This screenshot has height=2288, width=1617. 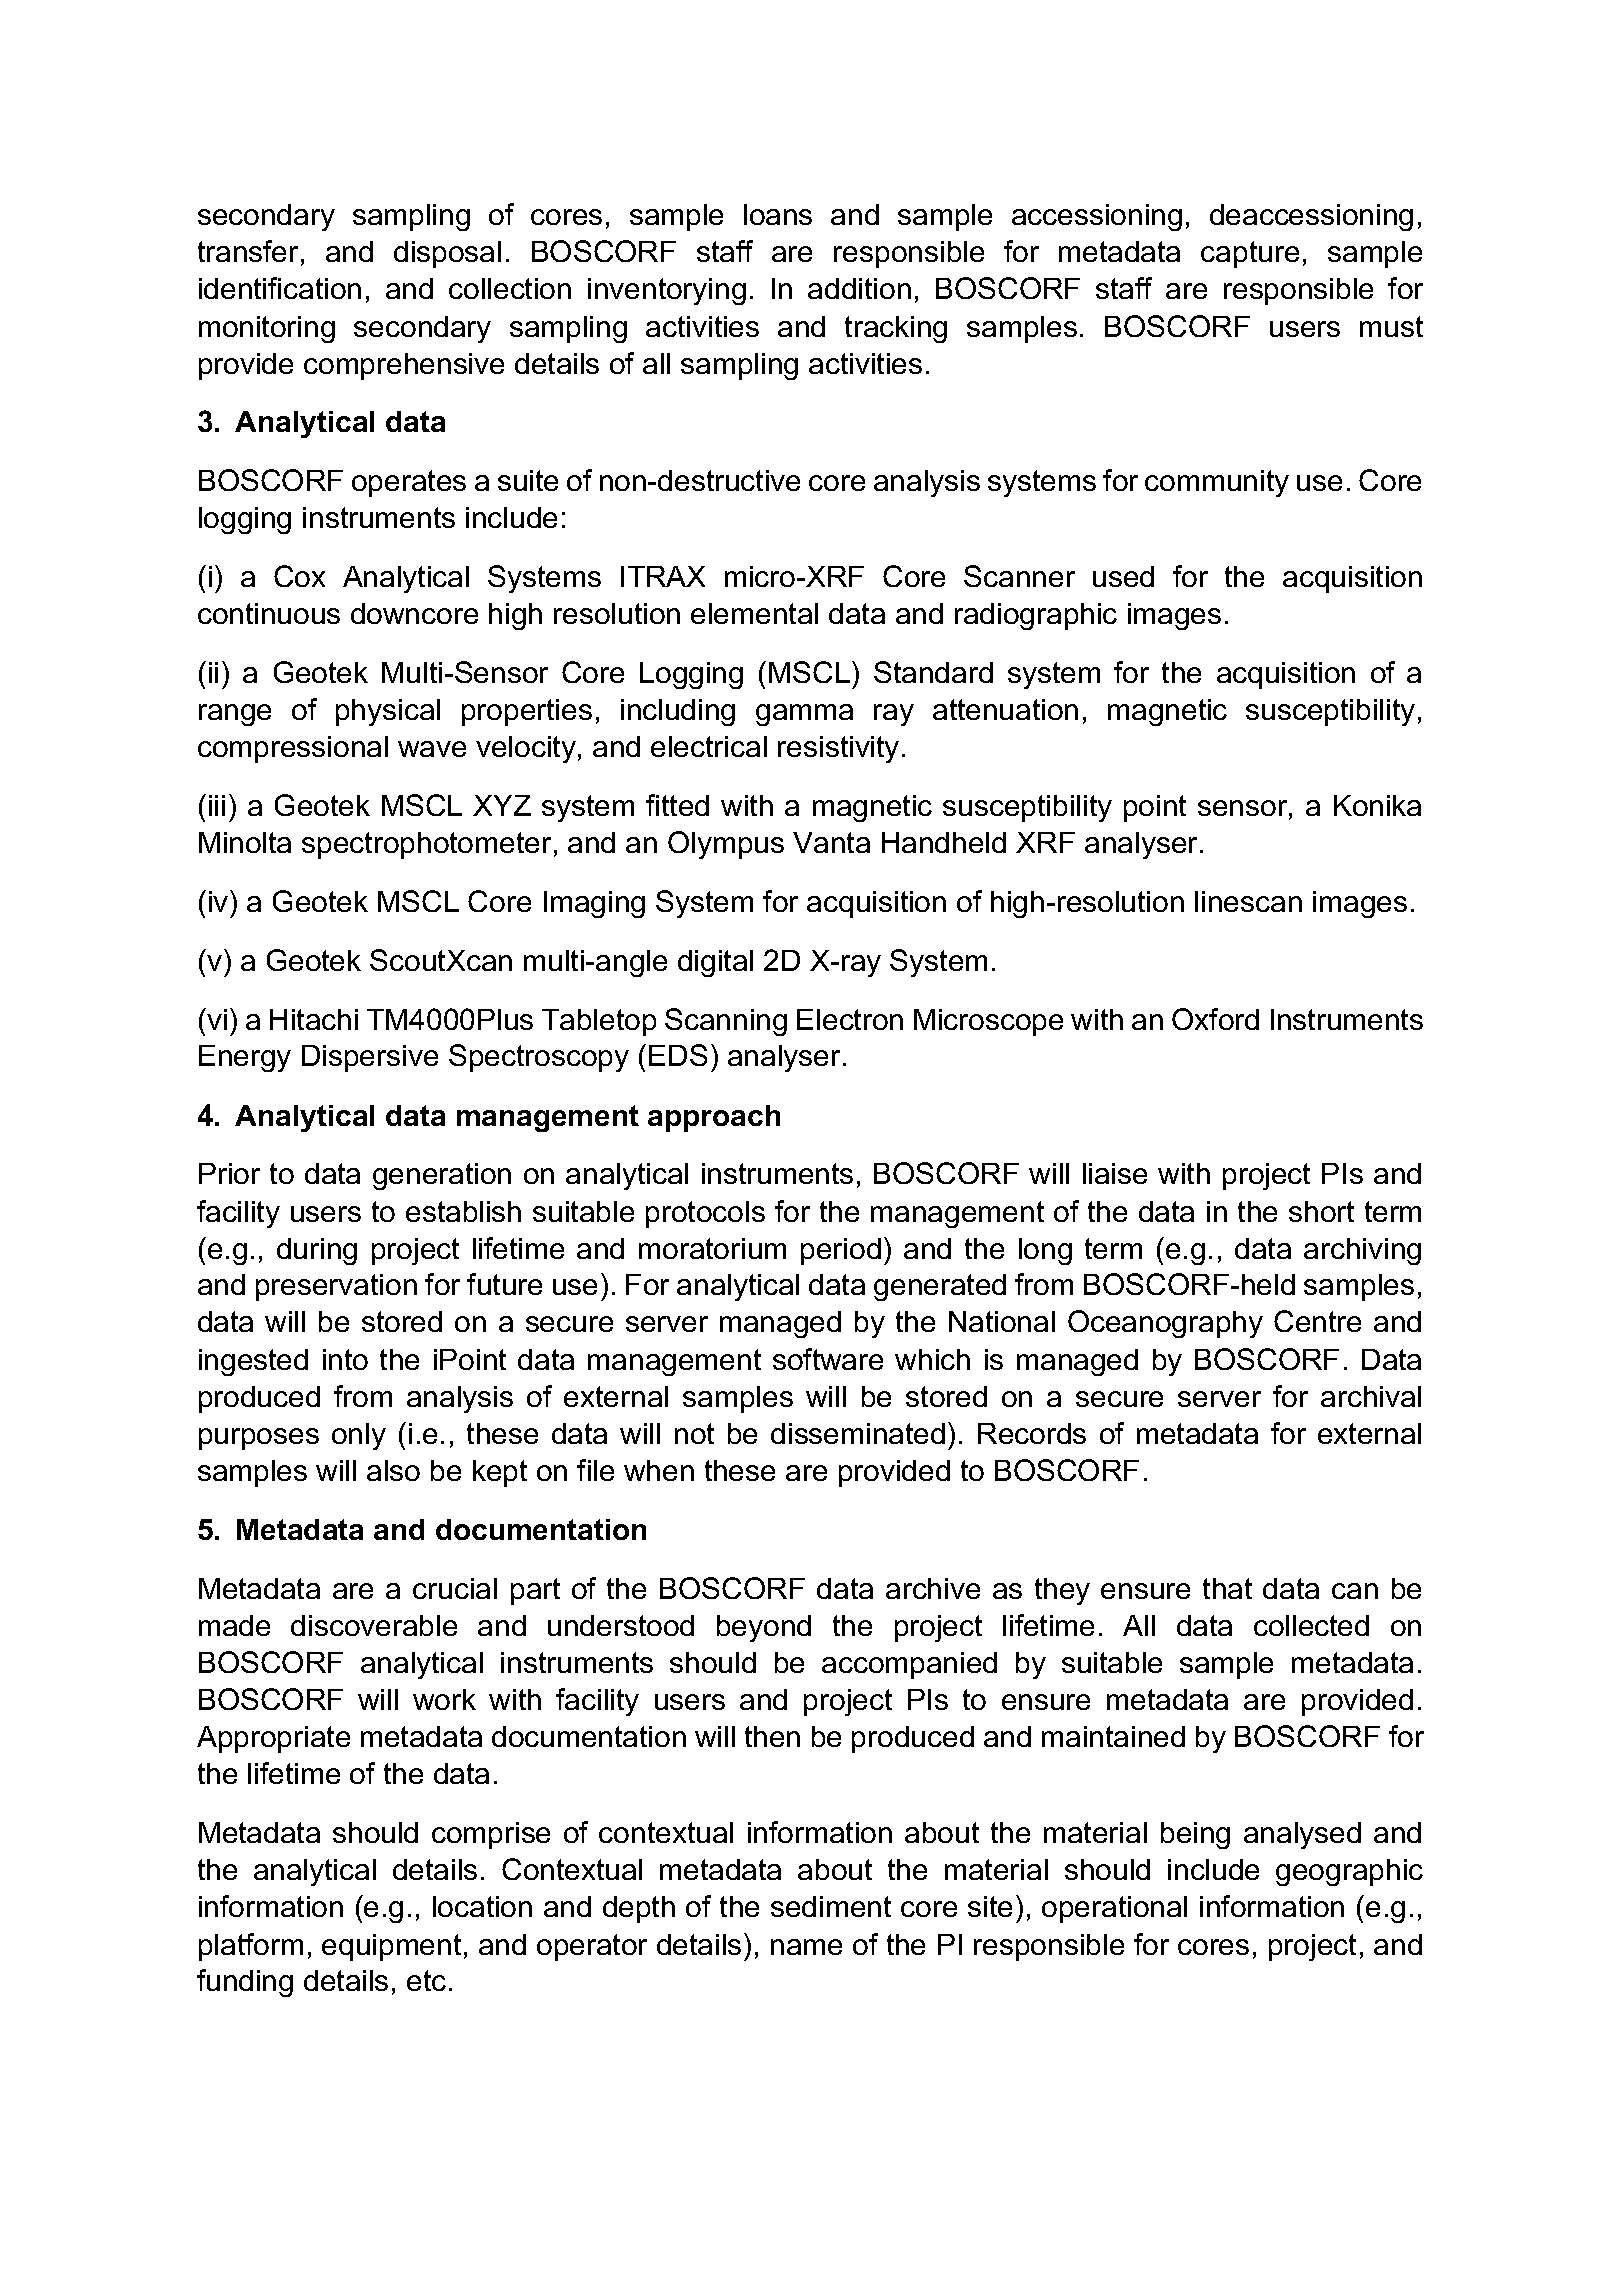 What do you see at coordinates (1215, 1019) in the screenshot?
I see `Oxford` at bounding box center [1215, 1019].
